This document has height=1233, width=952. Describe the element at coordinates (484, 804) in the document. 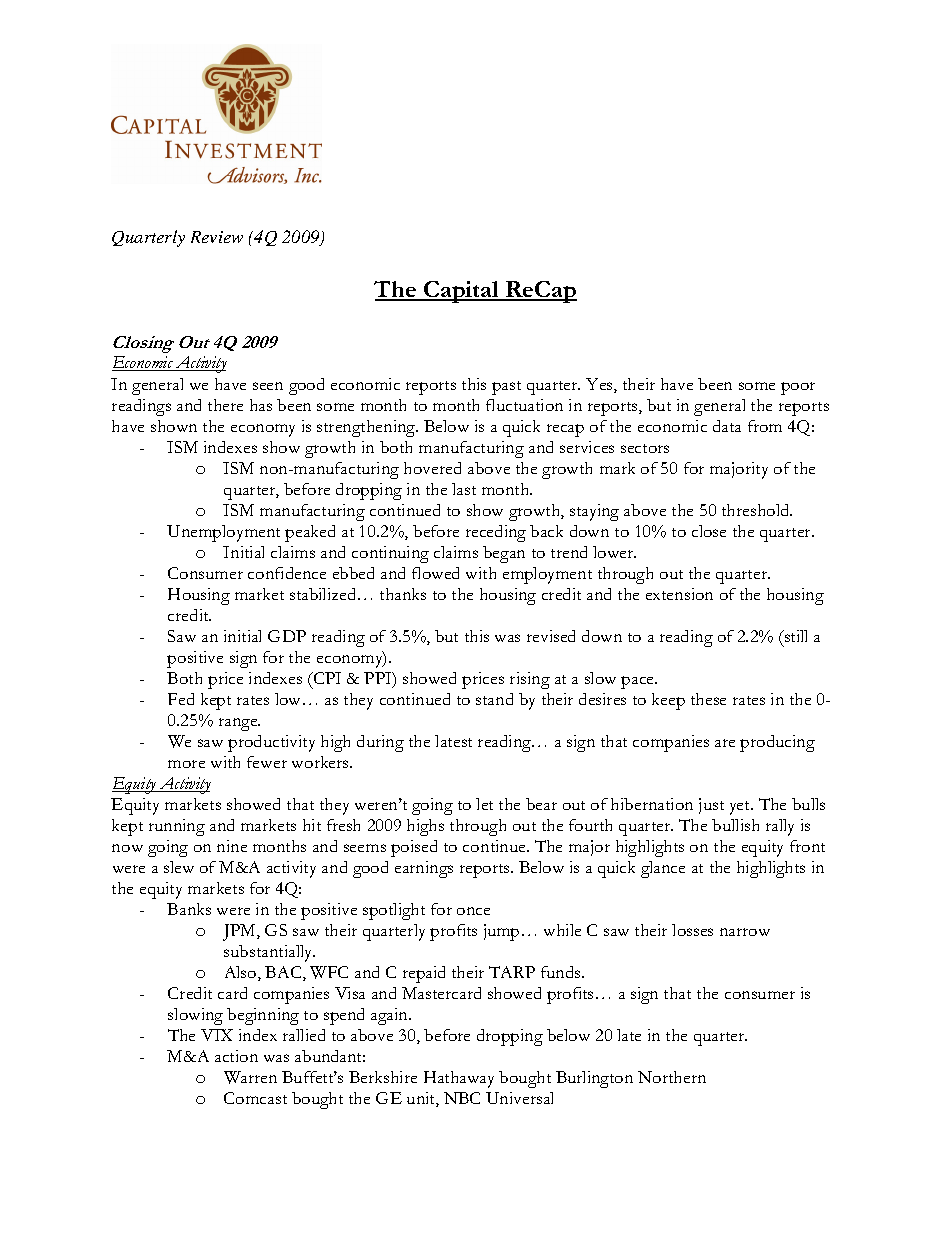

I see `let` at that location.
